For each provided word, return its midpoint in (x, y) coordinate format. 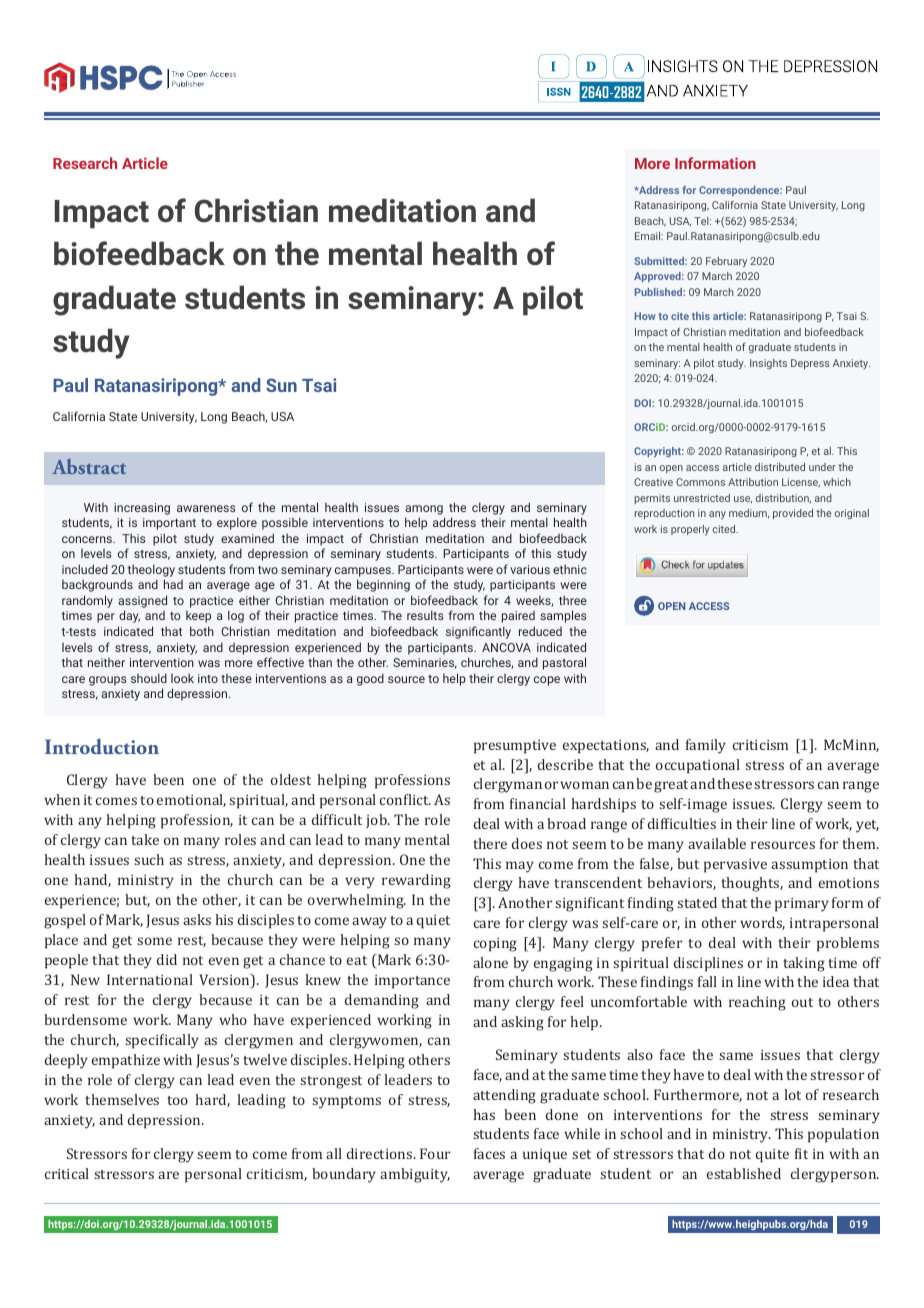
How (645, 316)
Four (435, 1153)
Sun (281, 385)
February (726, 262)
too (177, 1100)
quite (772, 1156)
